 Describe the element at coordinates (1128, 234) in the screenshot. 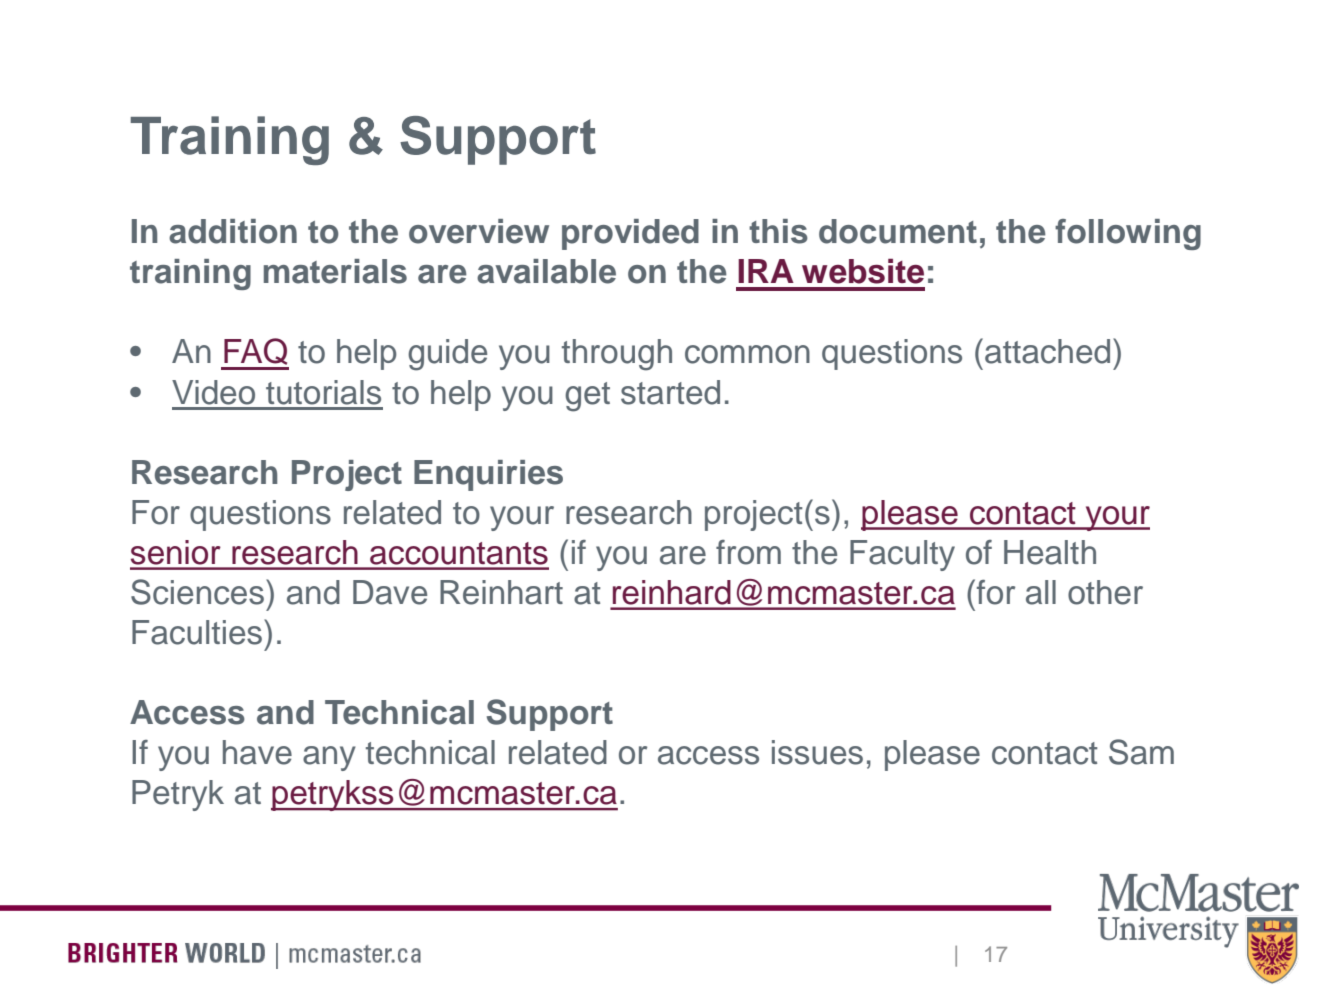

I see `following` at that location.
